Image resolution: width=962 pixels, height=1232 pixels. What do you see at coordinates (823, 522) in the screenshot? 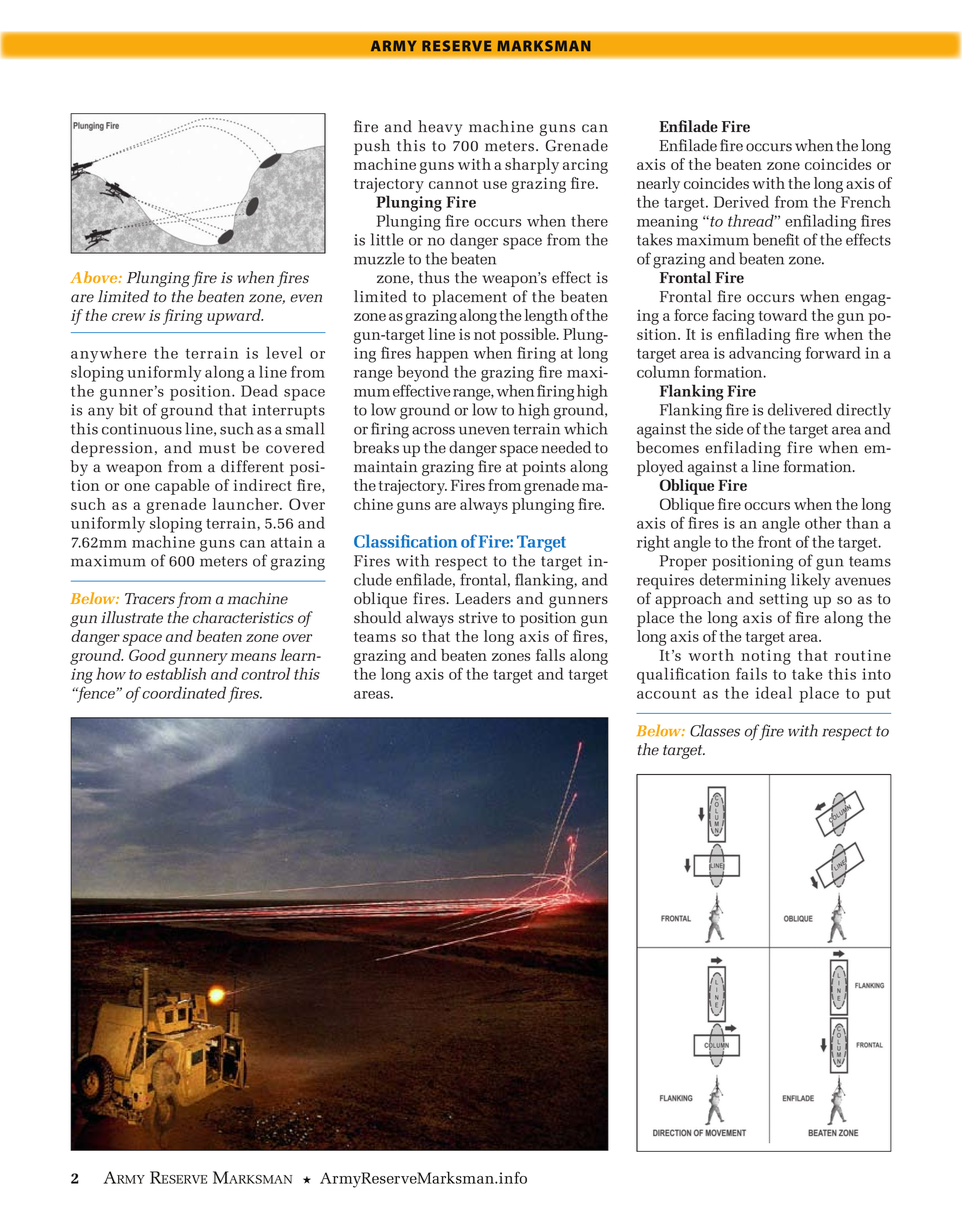
I see `other` at bounding box center [823, 522].
